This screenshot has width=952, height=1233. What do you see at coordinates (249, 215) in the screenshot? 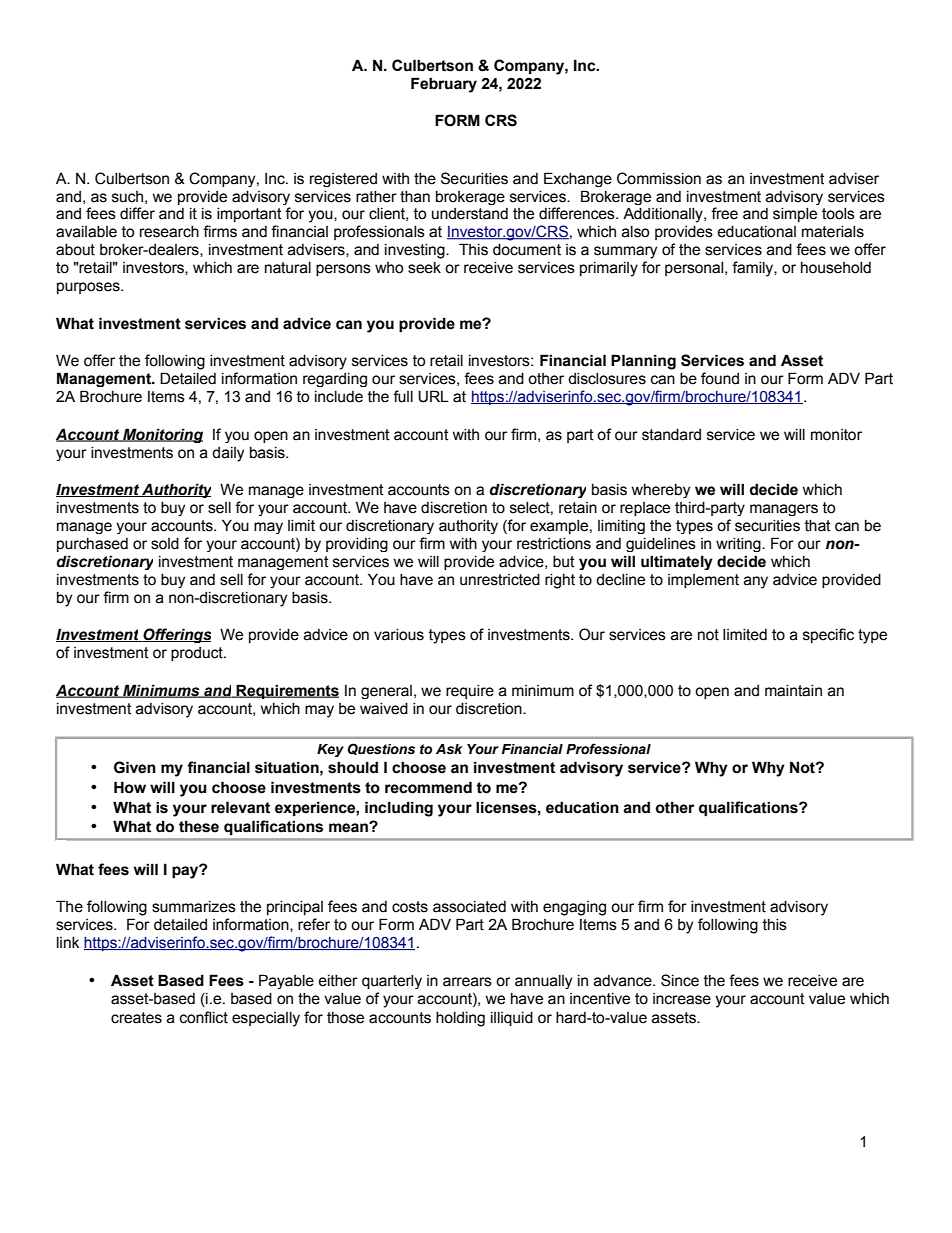
I see `important` at bounding box center [249, 215].
